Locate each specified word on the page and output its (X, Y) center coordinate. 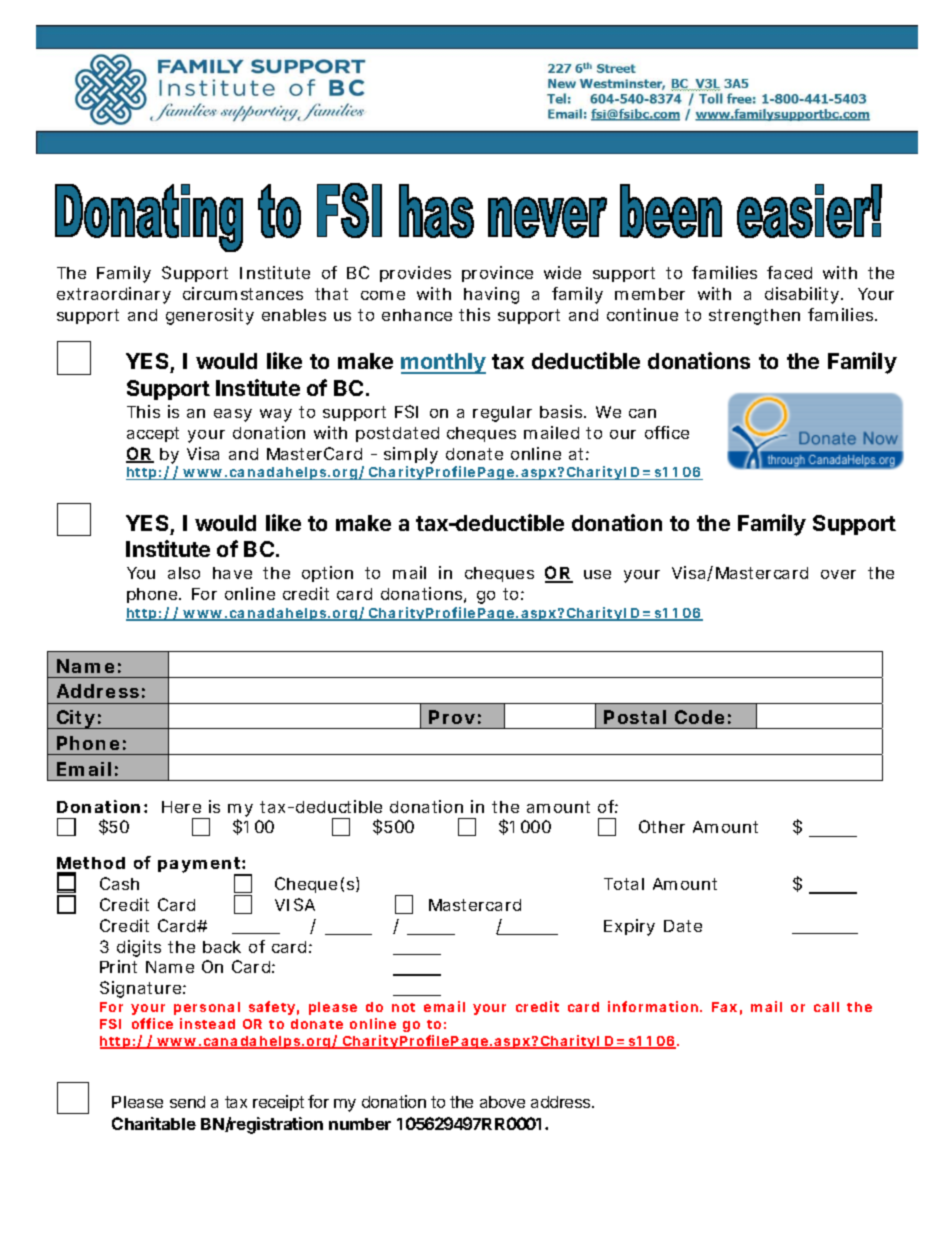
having (491, 295)
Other (662, 826)
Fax (724, 1007)
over (838, 574)
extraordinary (114, 295)
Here (181, 807)
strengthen (754, 317)
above (502, 1102)
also (184, 573)
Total (624, 884)
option (327, 574)
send (187, 1102)
